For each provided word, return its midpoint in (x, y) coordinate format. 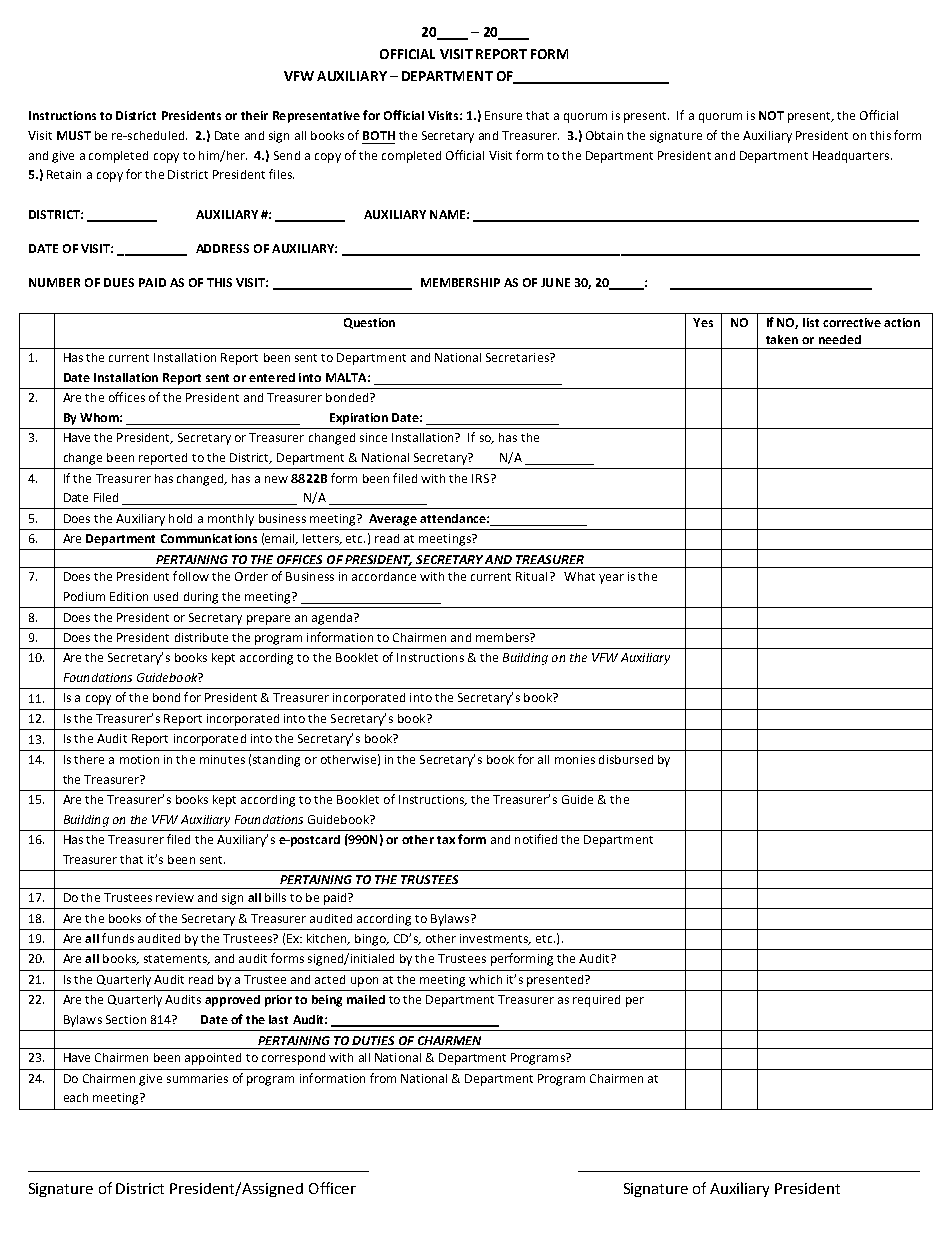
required (596, 1001)
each (76, 1097)
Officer (332, 1188)
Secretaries (518, 357)
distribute (201, 637)
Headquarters (852, 157)
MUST (74, 135)
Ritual (531, 576)
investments (495, 939)
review (175, 897)
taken (782, 339)
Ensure (503, 115)
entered (272, 377)
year (611, 579)
